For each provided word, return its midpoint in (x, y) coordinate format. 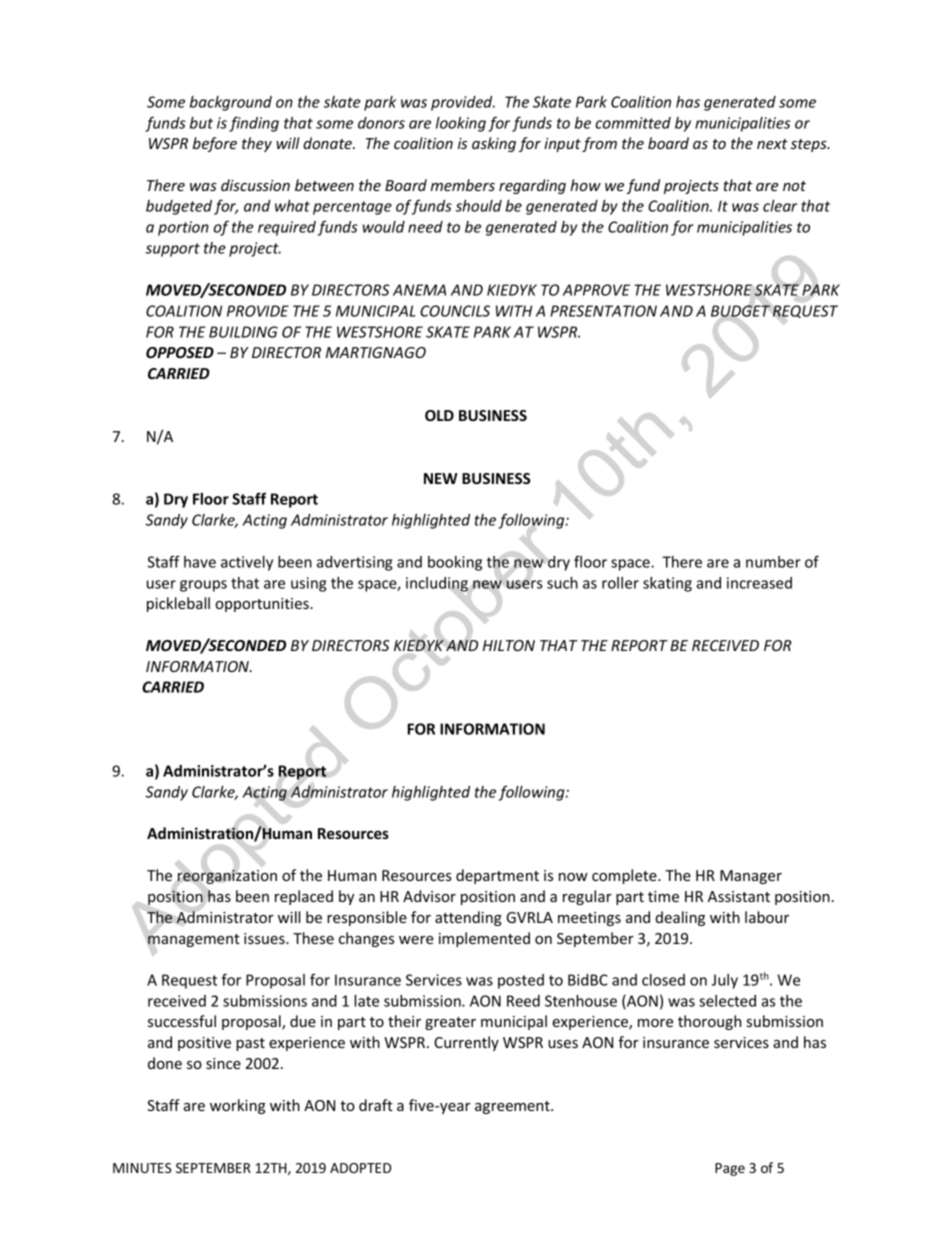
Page (730, 1169)
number (773, 562)
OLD (439, 415)
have (200, 562)
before (215, 144)
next (772, 144)
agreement (513, 1107)
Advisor (429, 896)
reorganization (227, 876)
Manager (751, 877)
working (237, 1106)
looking (461, 124)
